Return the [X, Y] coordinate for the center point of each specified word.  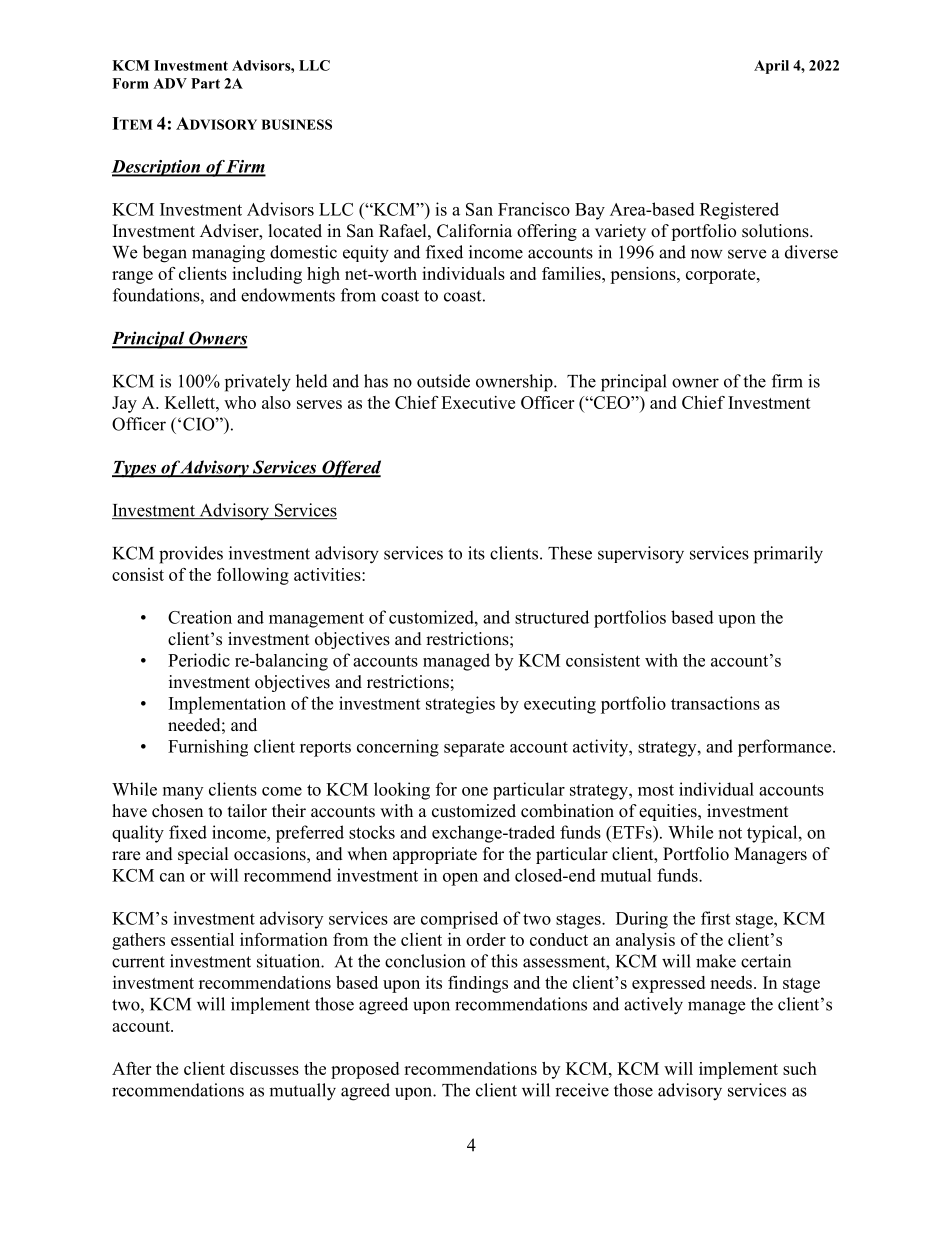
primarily [788, 555]
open [460, 879]
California [474, 231]
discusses [264, 1068]
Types [135, 469]
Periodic [199, 660]
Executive [478, 402]
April [771, 67]
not [730, 833]
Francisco [534, 209]
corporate [722, 276]
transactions [715, 703]
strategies [460, 705]
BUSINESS [296, 124]
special [203, 855]
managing [228, 254]
